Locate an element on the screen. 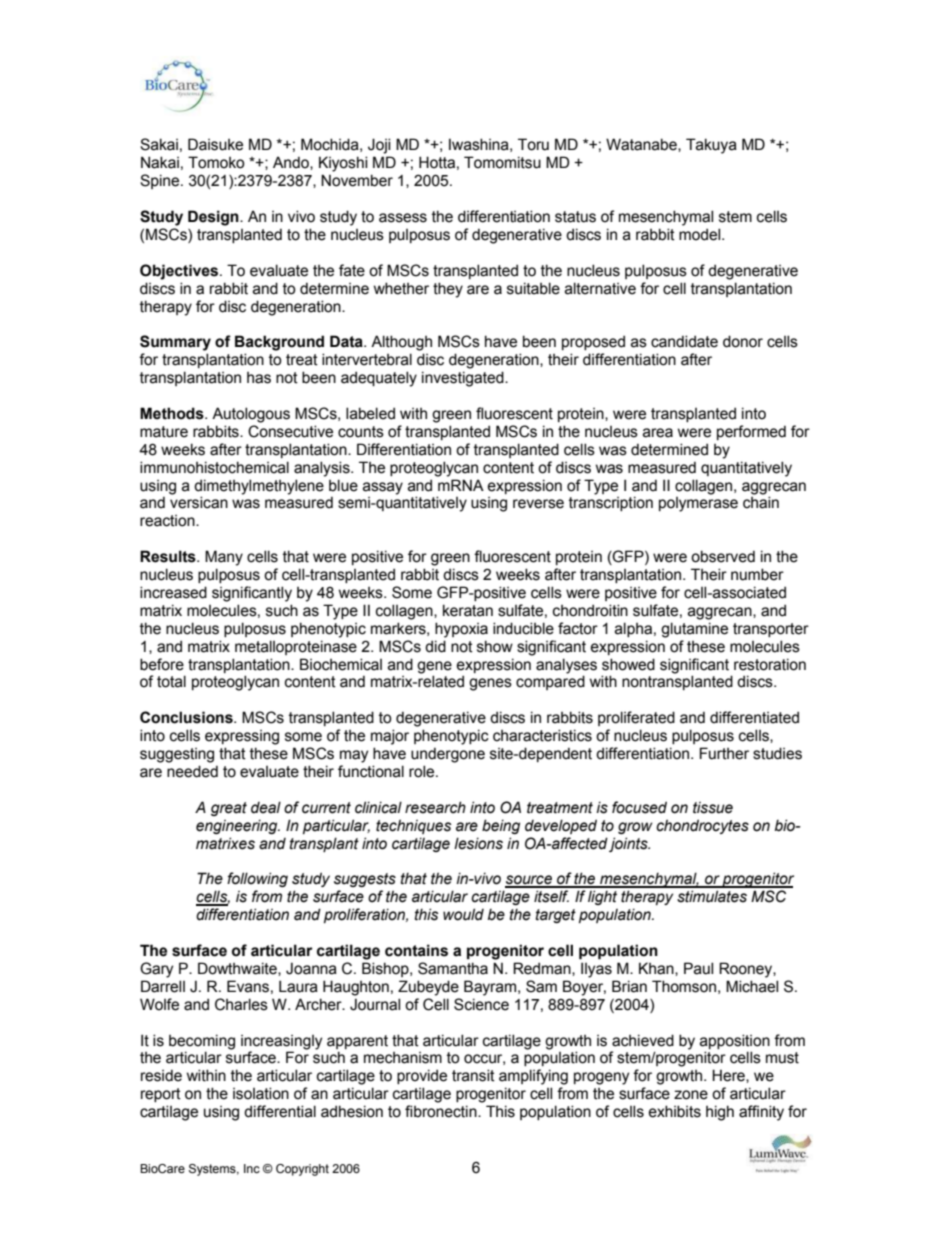 The image size is (952, 1233). differential is located at coordinates (280, 1111).
